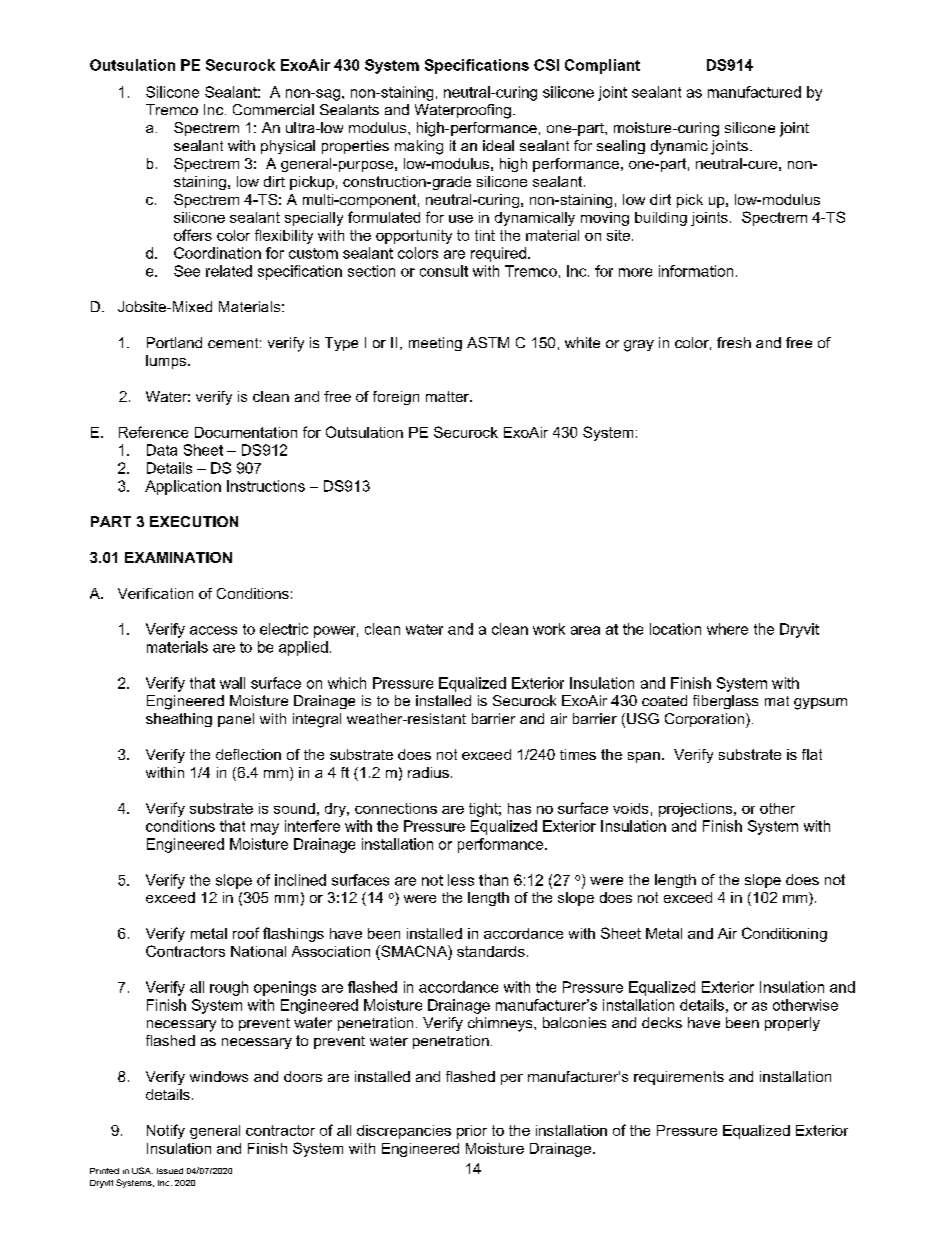  I want to click on less, so click(461, 880).
